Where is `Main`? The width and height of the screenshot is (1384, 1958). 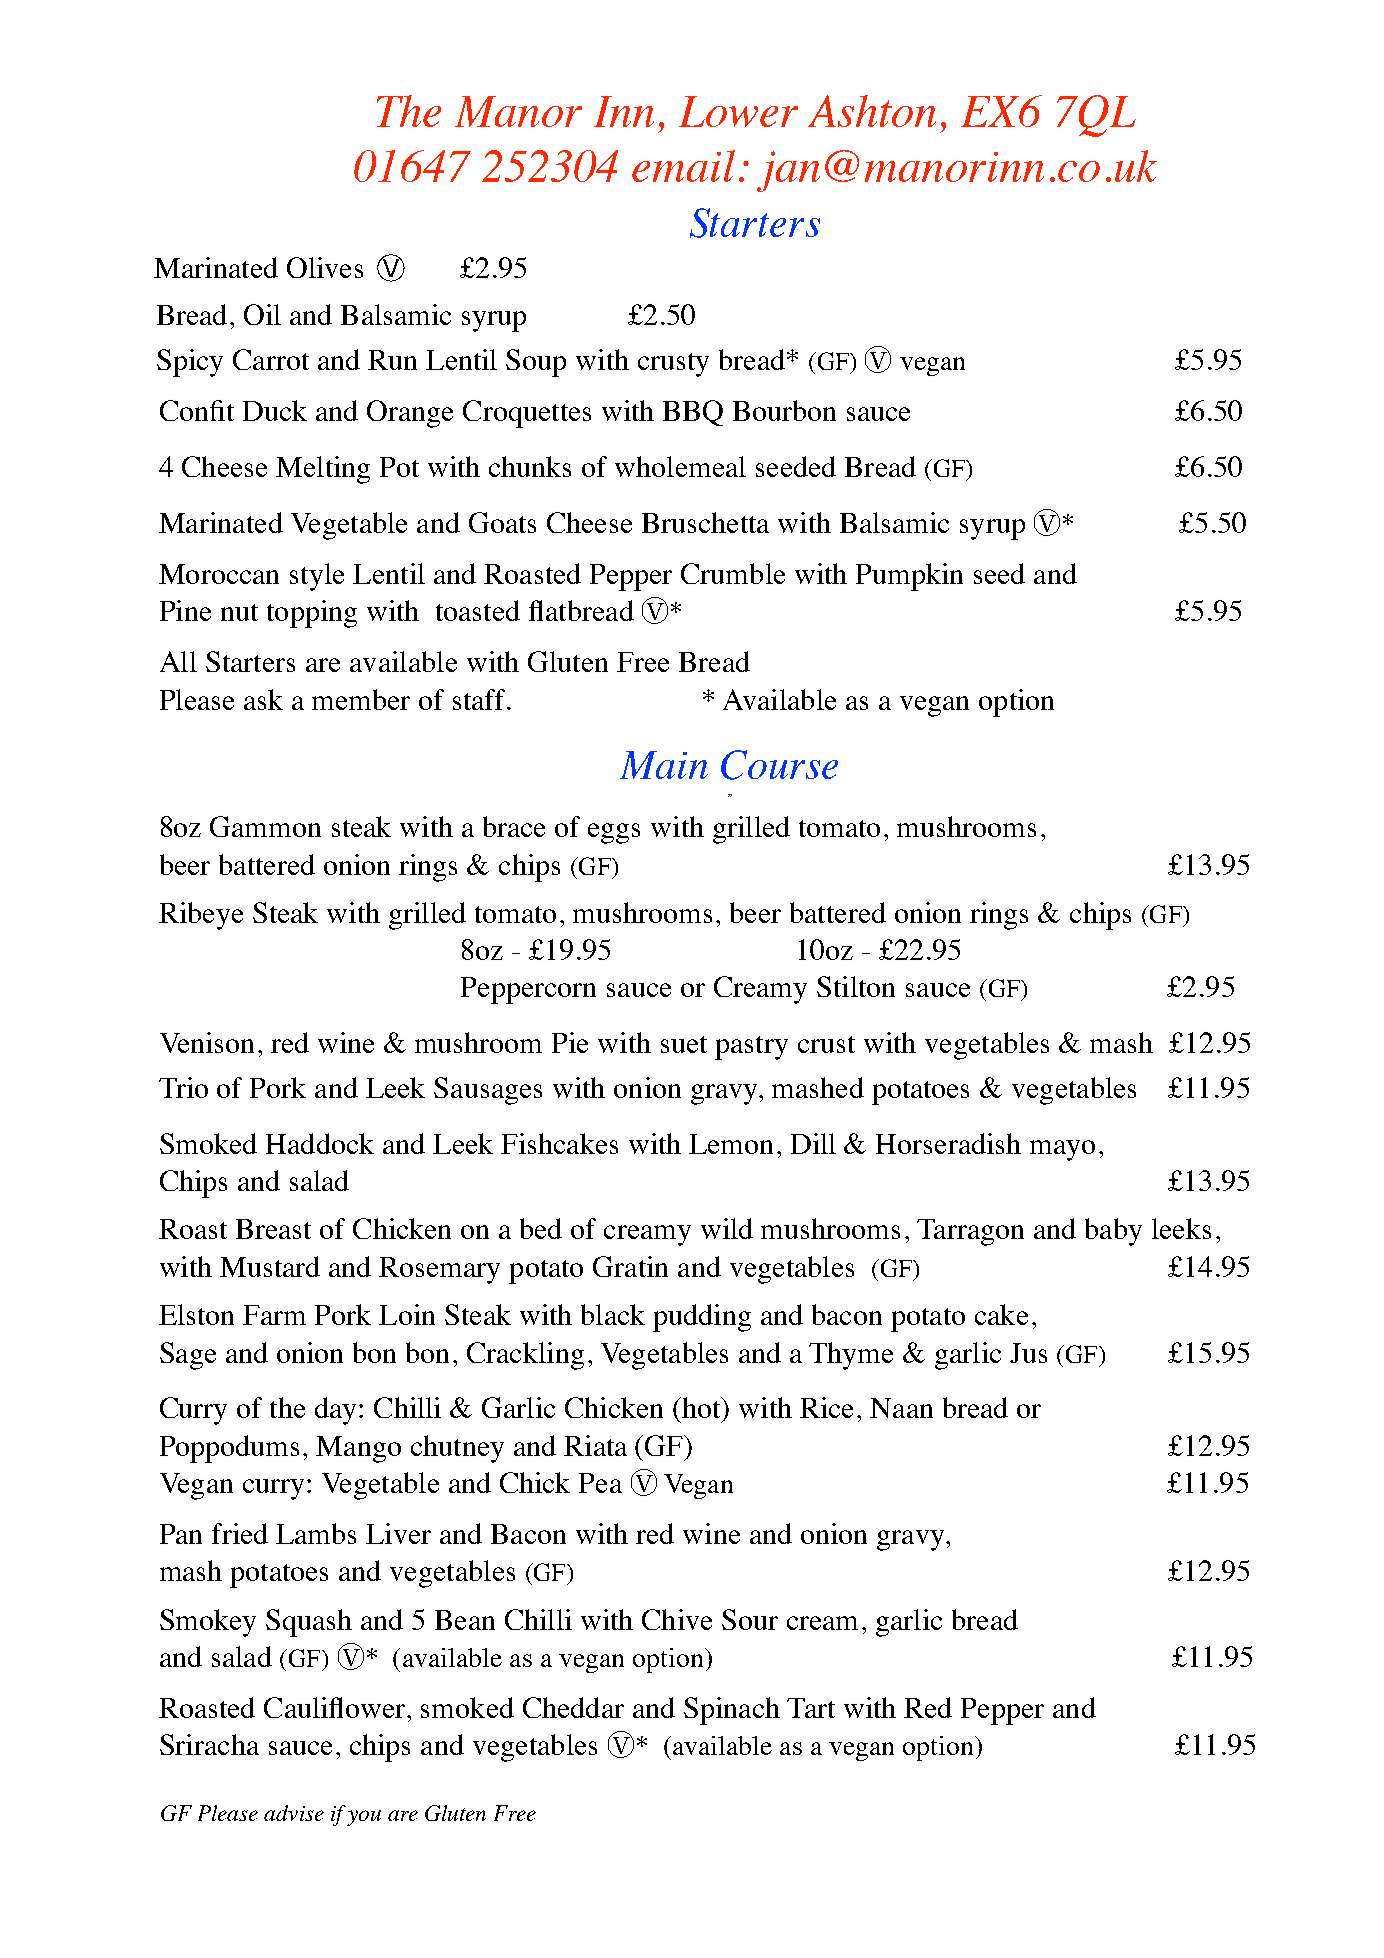 Main is located at coordinates (664, 765).
